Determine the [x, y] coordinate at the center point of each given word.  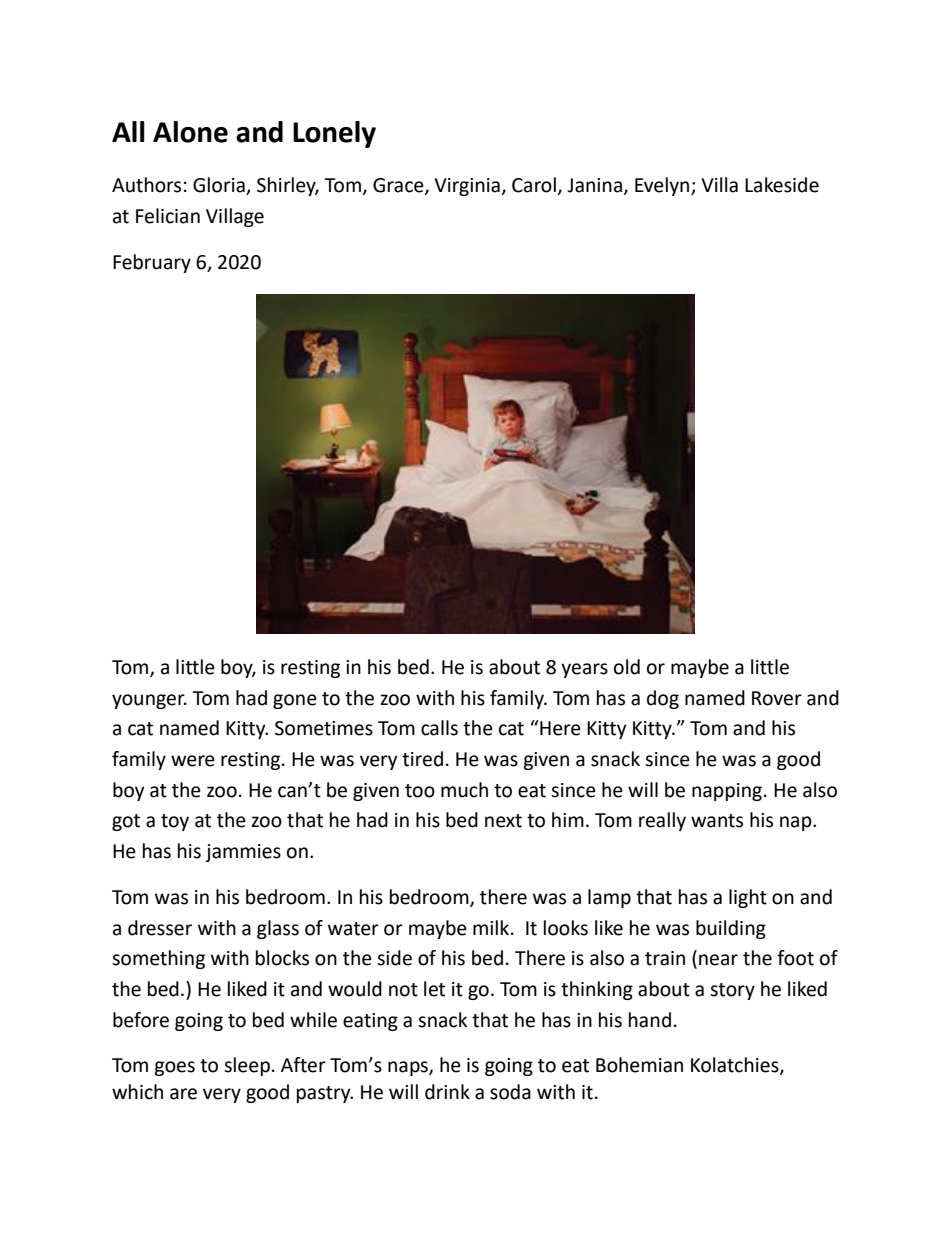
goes [174, 1068]
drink [447, 1092]
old [627, 667]
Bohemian [639, 1065]
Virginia [467, 187]
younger [149, 701]
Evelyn [663, 186]
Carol [534, 185]
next [503, 821]
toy [175, 822]
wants [717, 821]
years [584, 670]
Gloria [220, 186]
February [152, 263]
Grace [399, 186]
